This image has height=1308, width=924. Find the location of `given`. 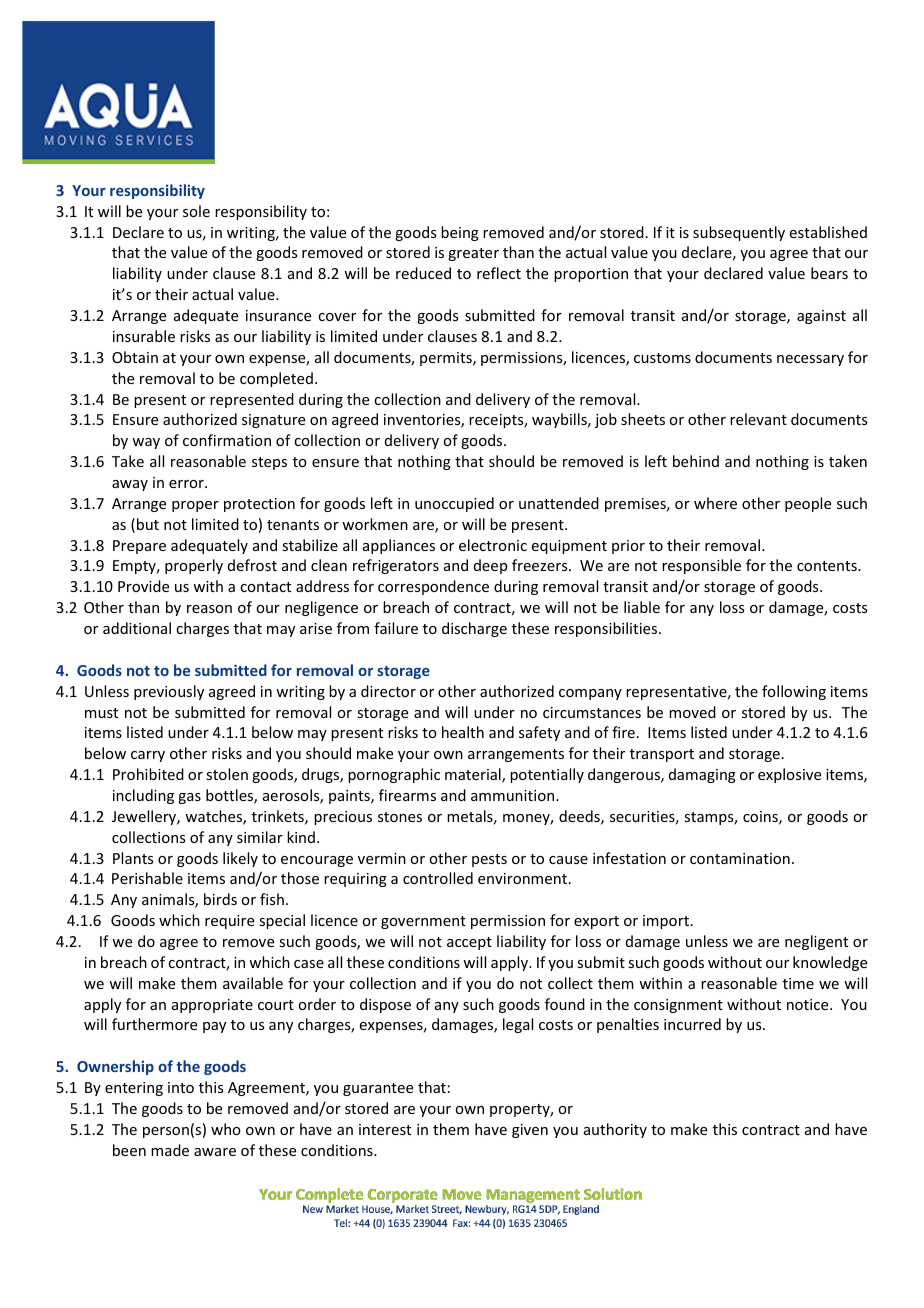

given is located at coordinates (530, 1131).
